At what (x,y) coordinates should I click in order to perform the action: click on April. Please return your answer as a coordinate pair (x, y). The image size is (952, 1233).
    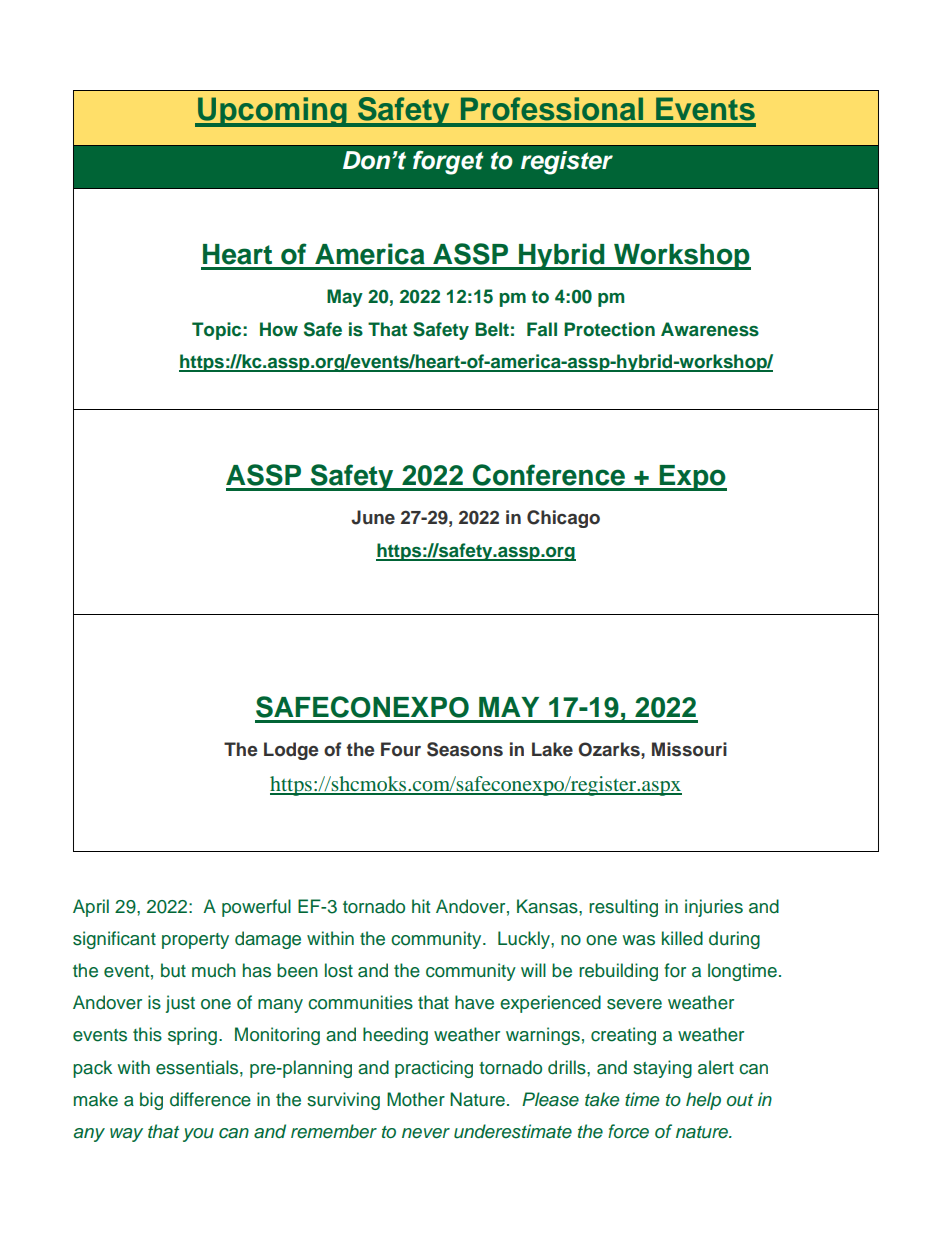
    Looking at the image, I should click on (91, 908).
